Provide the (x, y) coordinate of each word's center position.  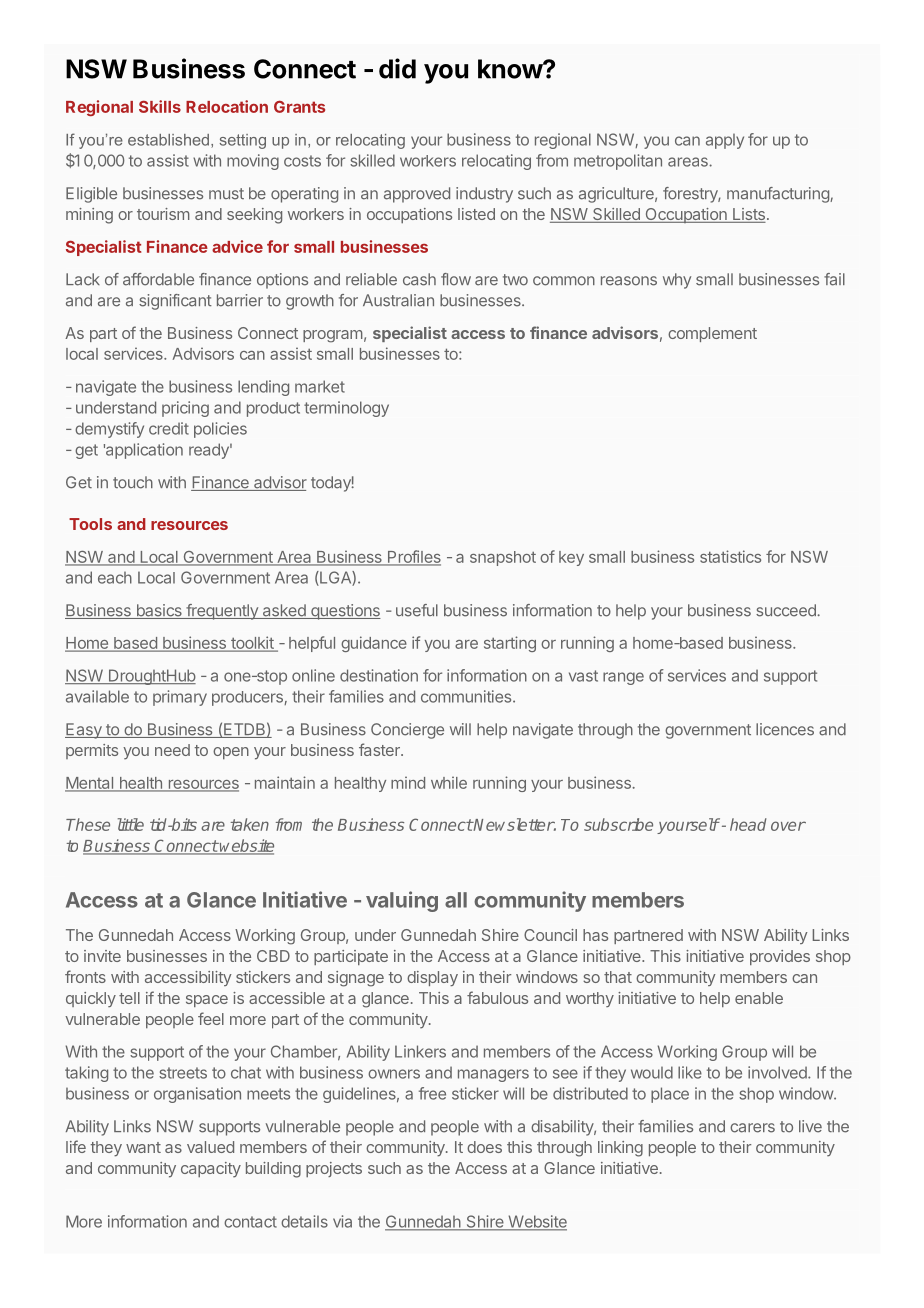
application (143, 451)
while (449, 782)
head (748, 824)
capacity (211, 1170)
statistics (730, 556)
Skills (160, 106)
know (511, 69)
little (131, 824)
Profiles (413, 557)
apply (725, 141)
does (484, 1147)
